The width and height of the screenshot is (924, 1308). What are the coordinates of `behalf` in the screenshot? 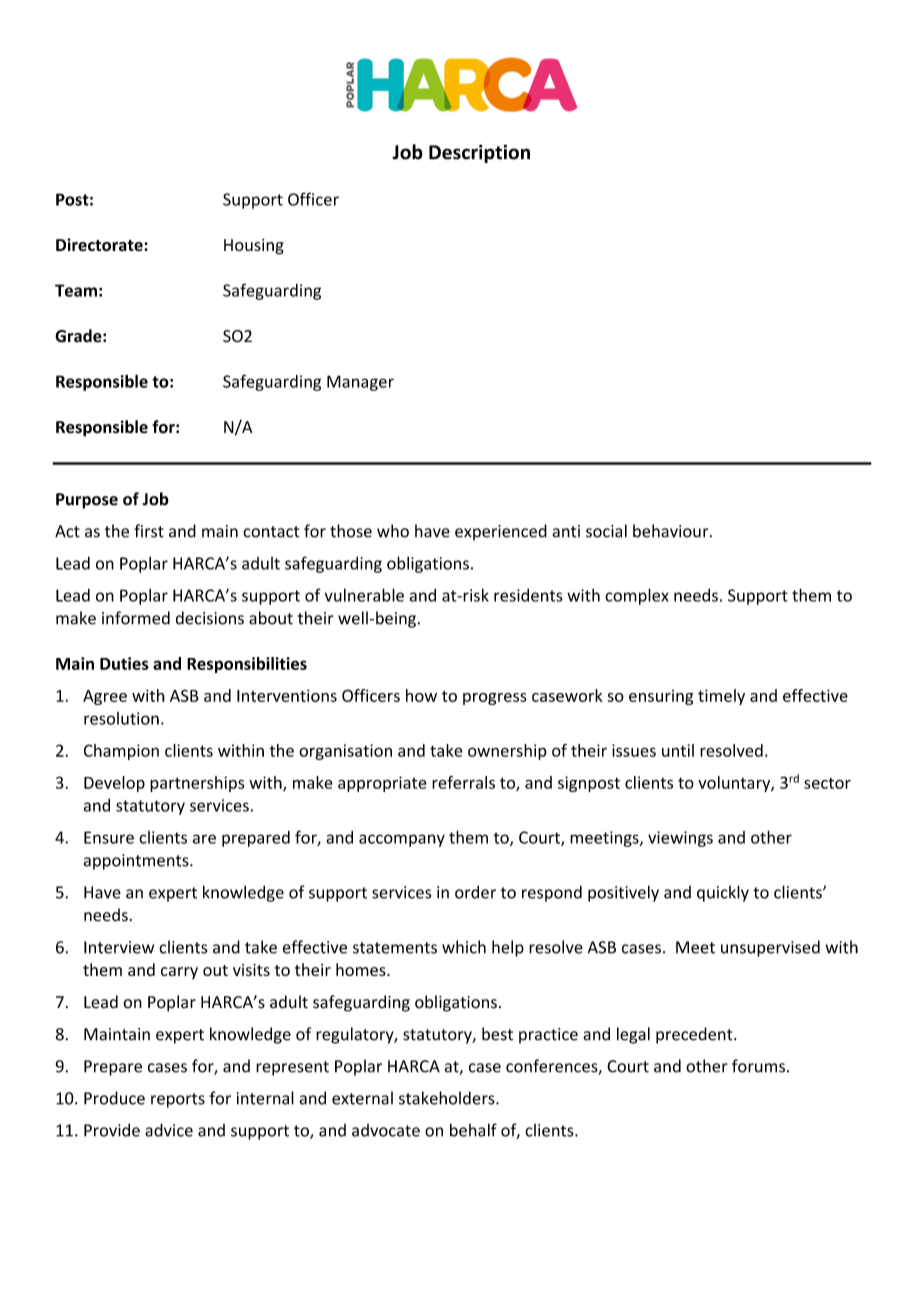 It's located at (473, 1130).
